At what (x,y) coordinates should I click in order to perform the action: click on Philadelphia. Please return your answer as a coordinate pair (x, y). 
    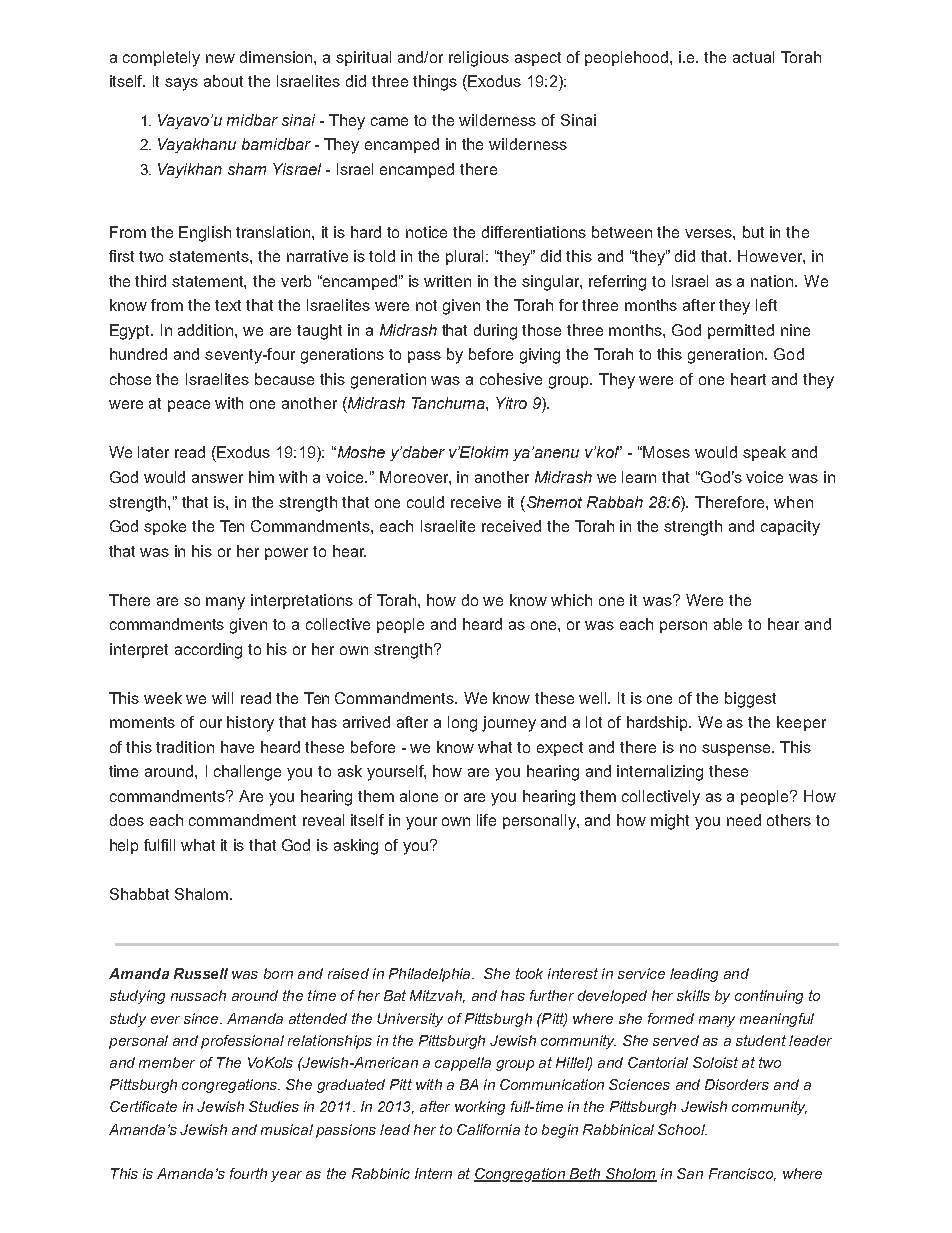
    Looking at the image, I should click on (431, 975).
